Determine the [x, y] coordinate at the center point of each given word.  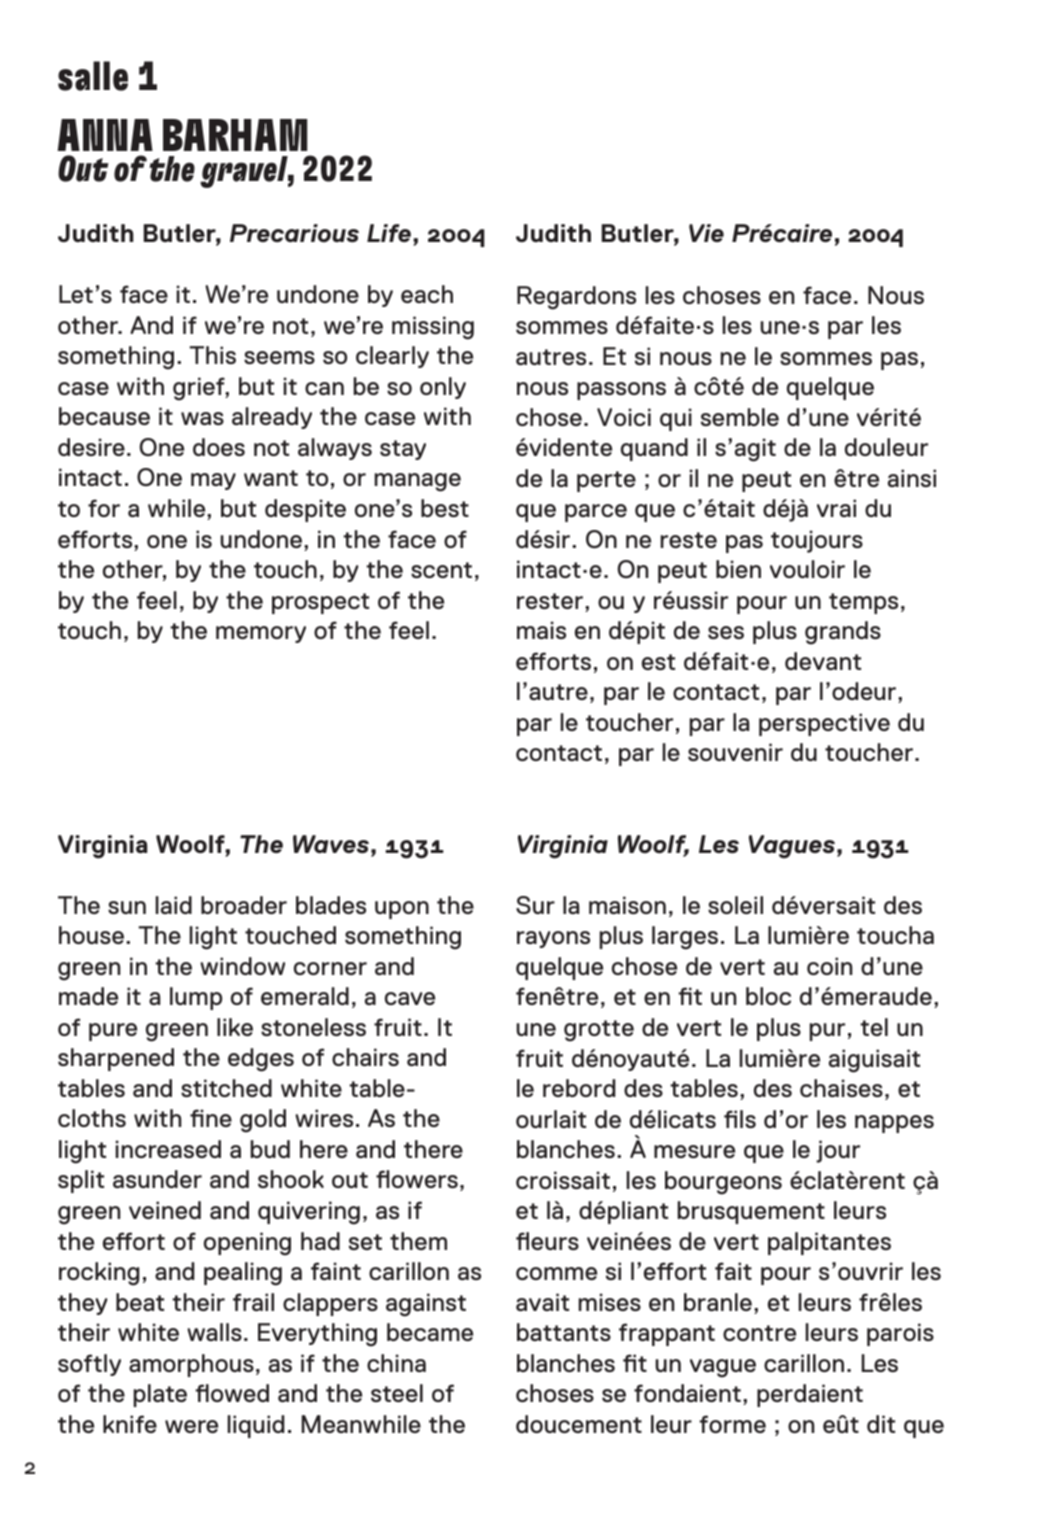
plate [160, 1395]
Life [389, 233]
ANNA [105, 135]
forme [732, 1424]
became [430, 1332]
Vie [706, 233]
